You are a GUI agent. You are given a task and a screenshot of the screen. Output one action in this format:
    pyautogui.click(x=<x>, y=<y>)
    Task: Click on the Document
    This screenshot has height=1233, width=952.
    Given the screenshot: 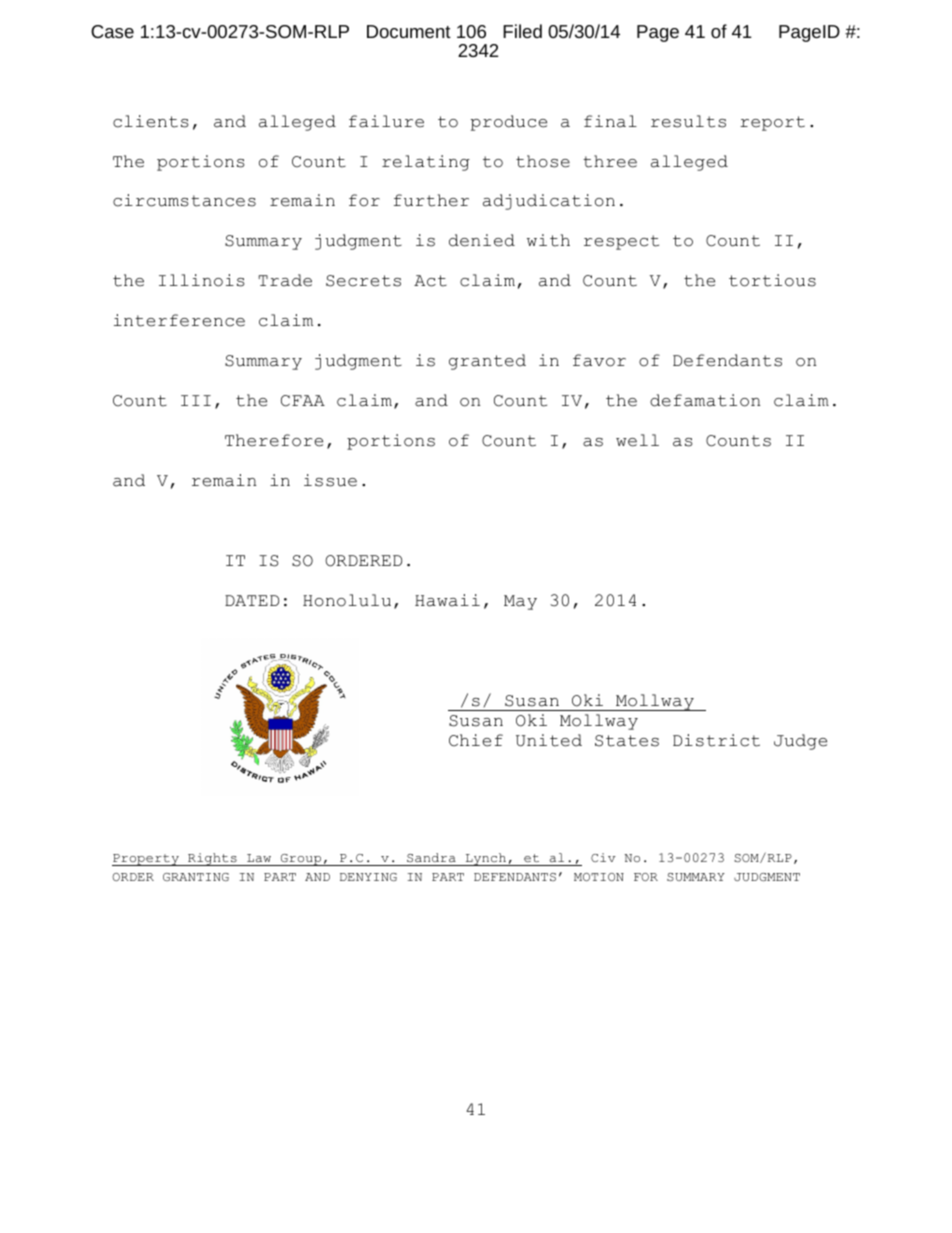 What is the action you would take?
    pyautogui.click(x=409, y=31)
